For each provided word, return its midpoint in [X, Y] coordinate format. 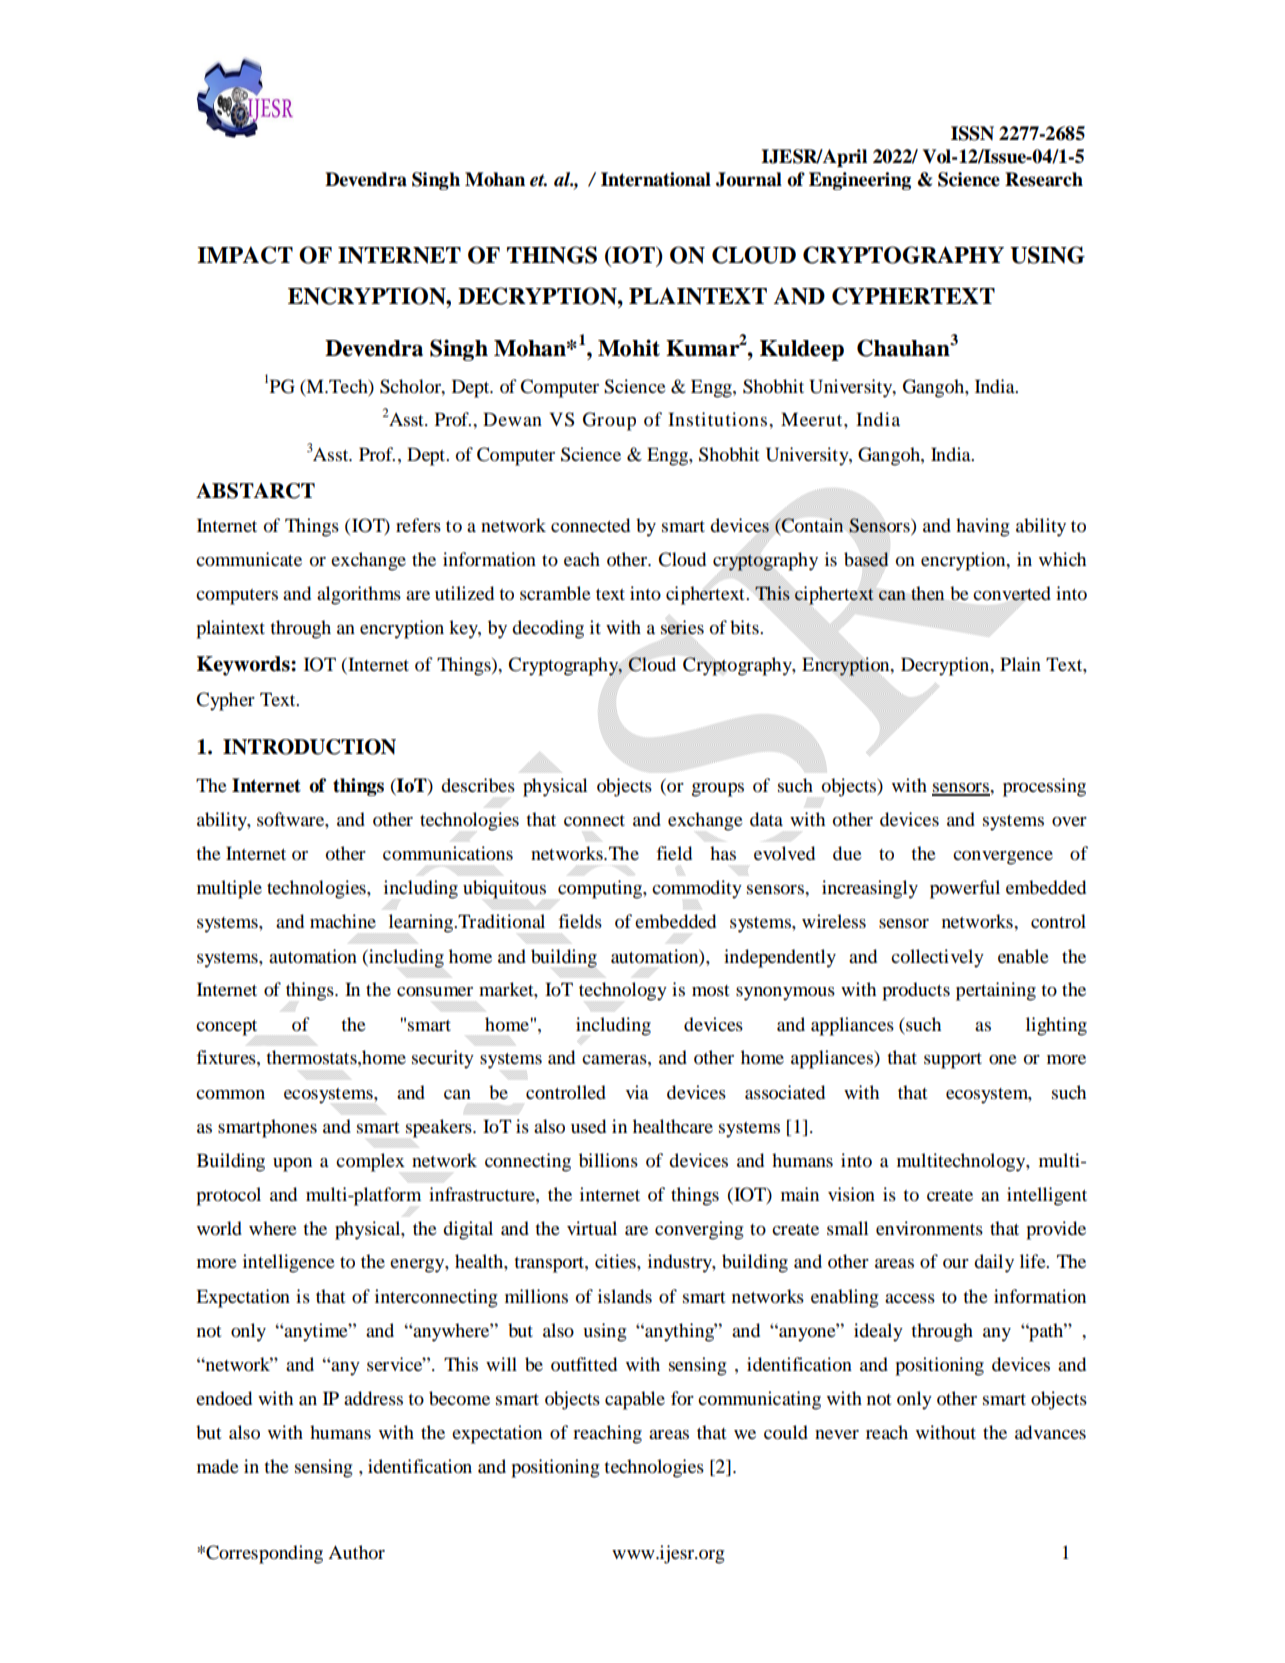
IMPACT [245, 255]
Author [356, 1552]
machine [343, 921]
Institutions [717, 419]
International [656, 179]
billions [608, 1160]
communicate [249, 559]
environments [929, 1228]
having [983, 527]
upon [292, 1165]
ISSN [972, 133]
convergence [1003, 858]
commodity [697, 889]
